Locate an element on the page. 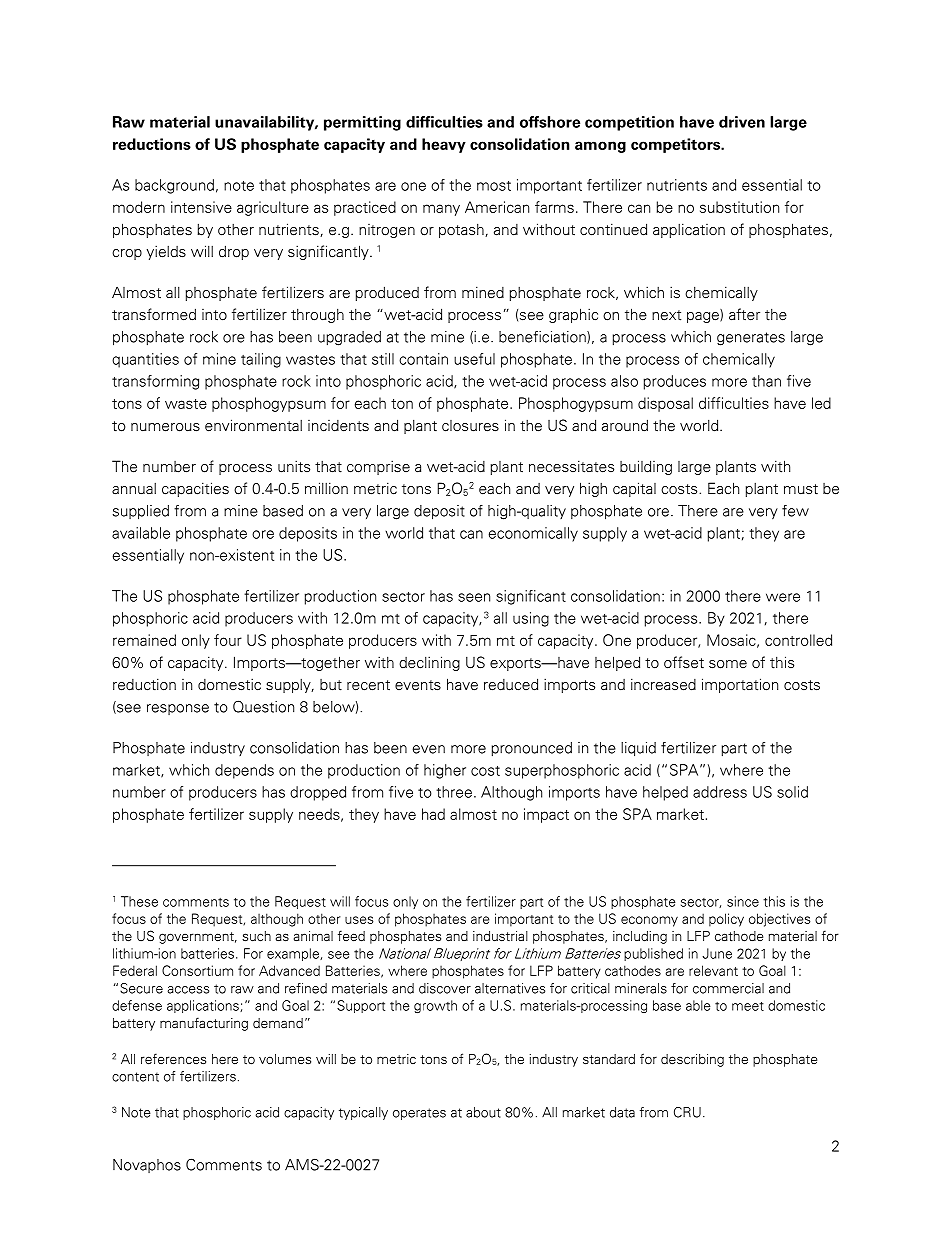  depends is located at coordinates (244, 771).
